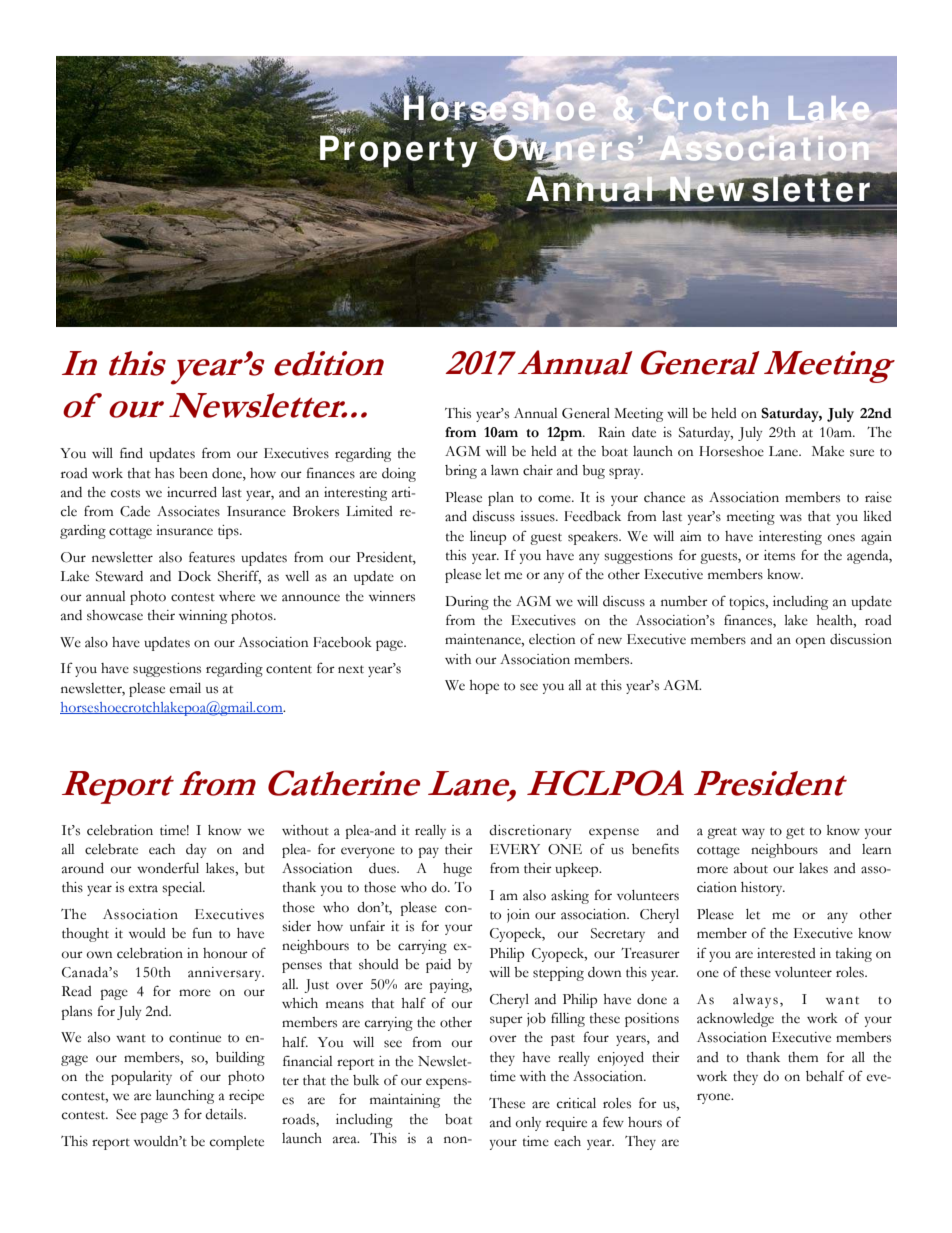 The height and width of the screenshot is (1233, 952). Describe the element at coordinates (461, 472) in the screenshot. I see `bring` at that location.
